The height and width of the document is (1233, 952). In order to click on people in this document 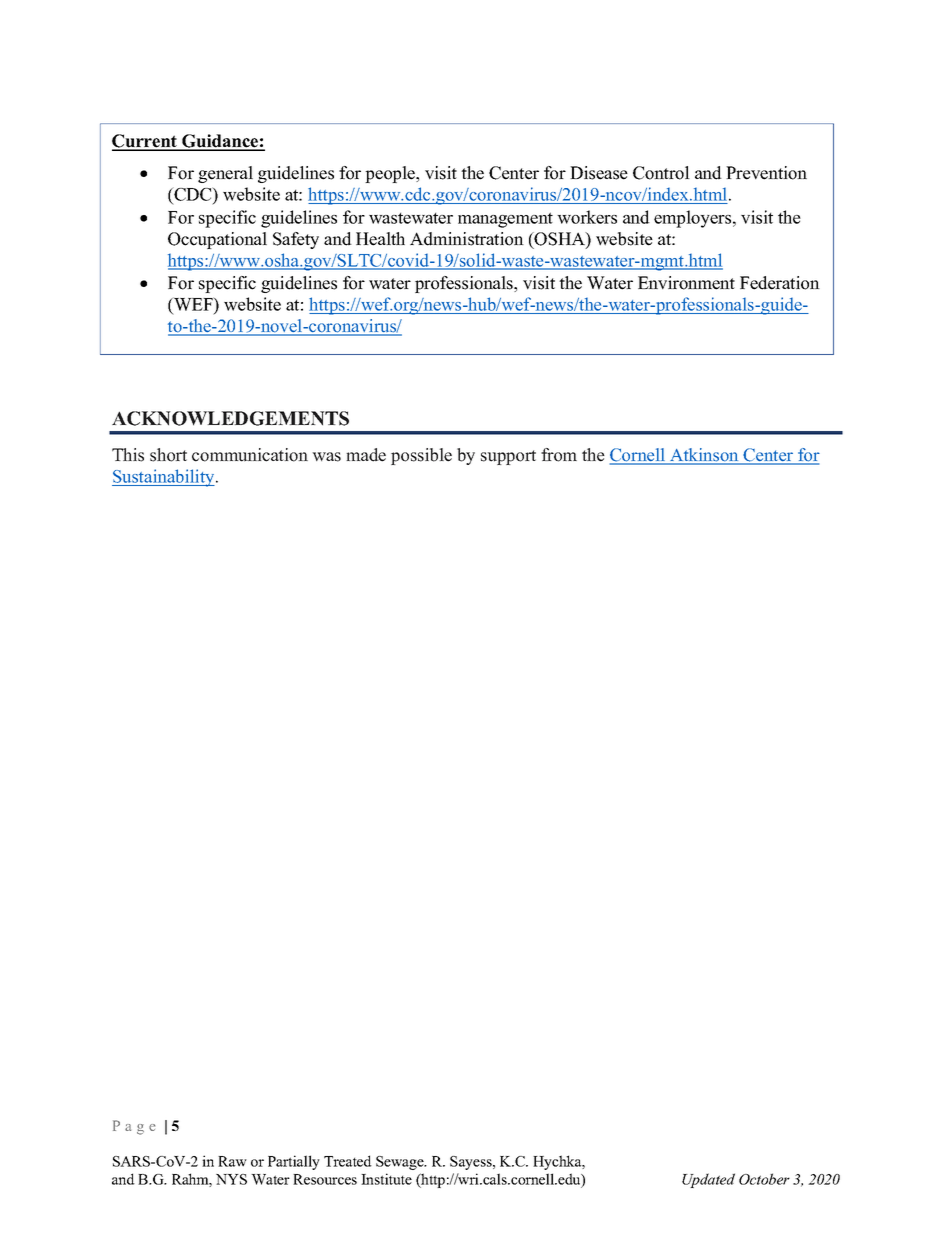, I will do `click(391, 174)`.
